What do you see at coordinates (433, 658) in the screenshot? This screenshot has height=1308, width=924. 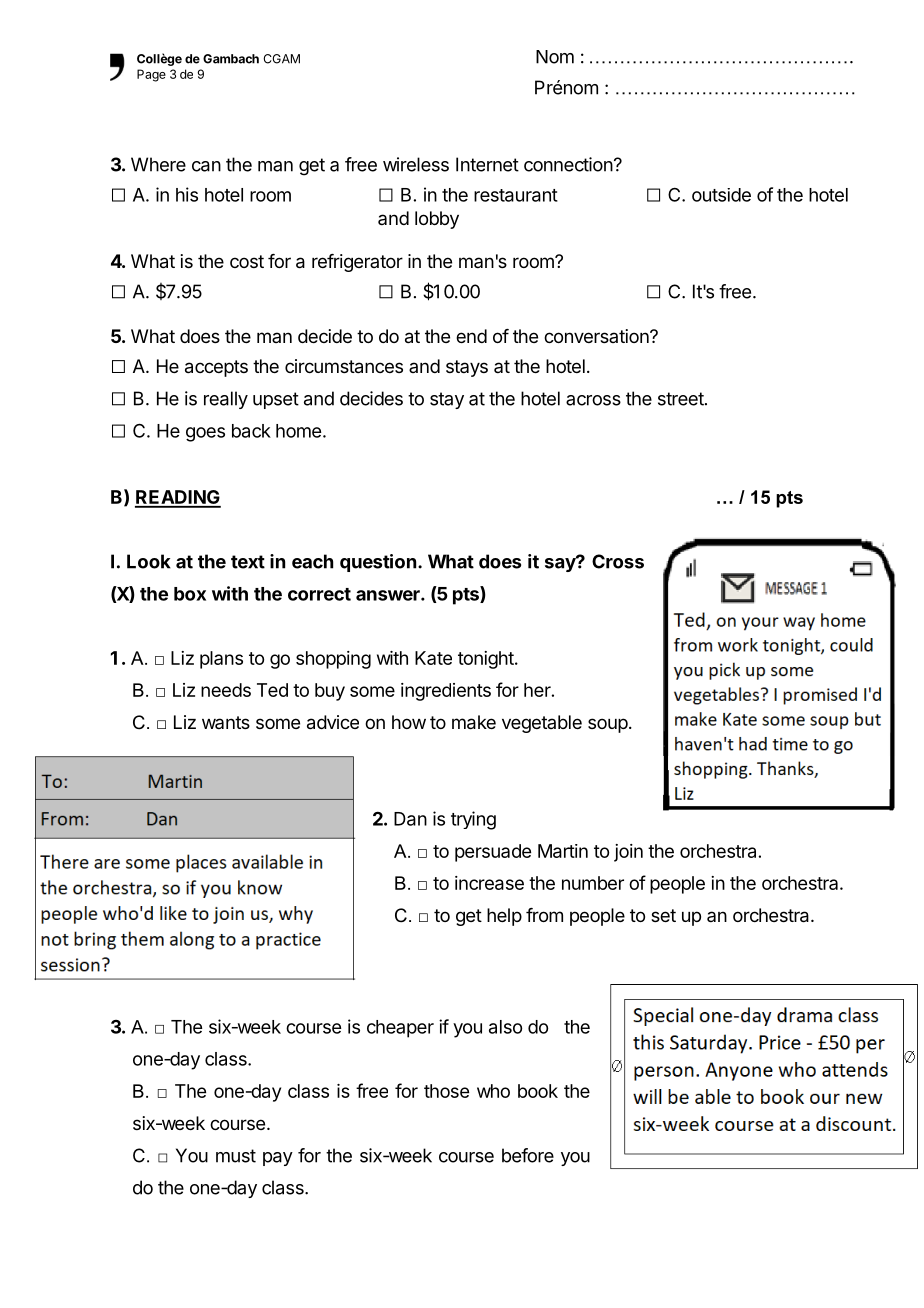 I see `Kate` at bounding box center [433, 658].
